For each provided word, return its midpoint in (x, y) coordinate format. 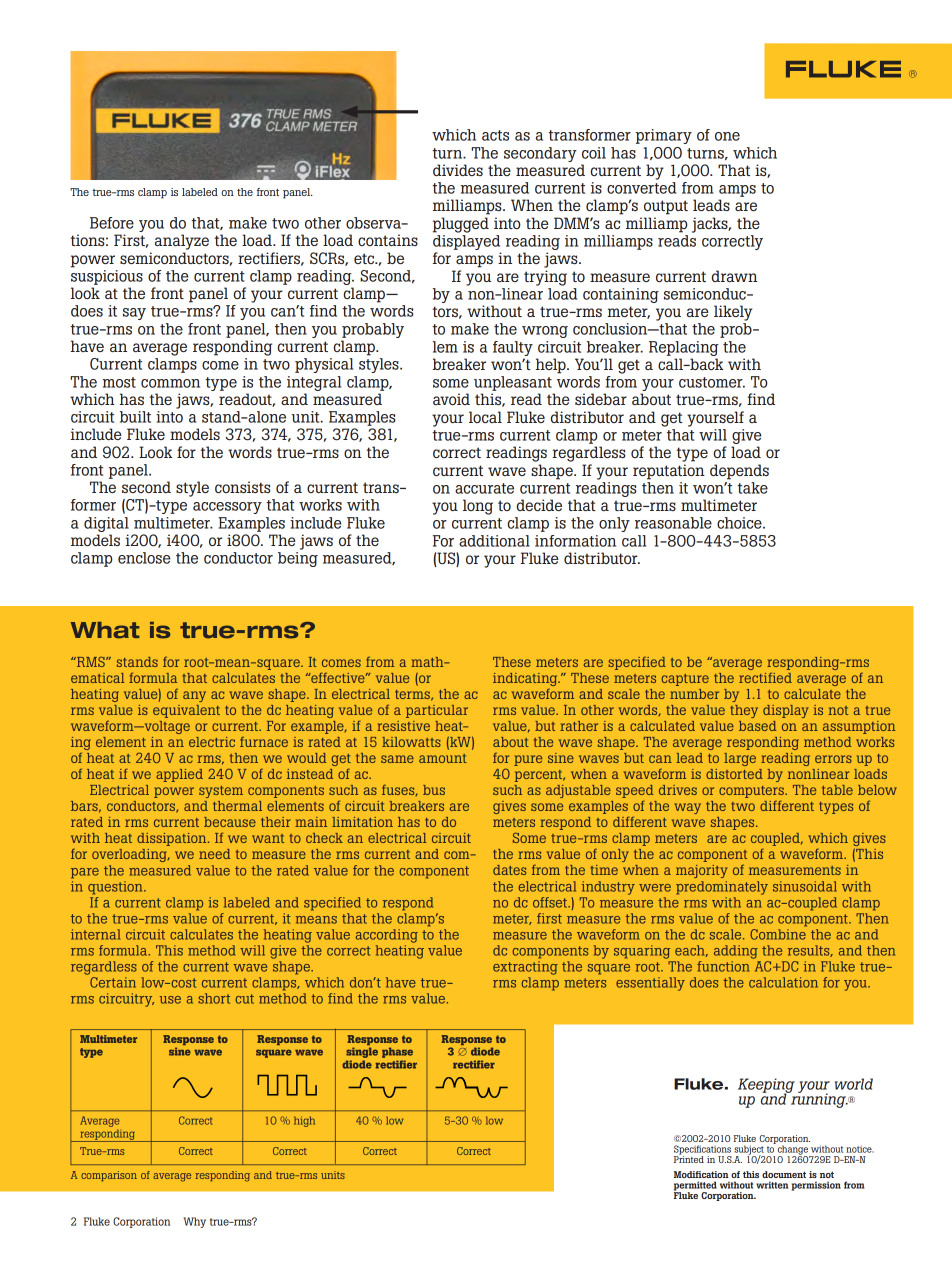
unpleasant (513, 383)
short (214, 998)
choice (740, 523)
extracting (525, 968)
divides (458, 170)
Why (194, 1222)
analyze (182, 242)
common (170, 383)
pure (528, 760)
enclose (144, 558)
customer (712, 382)
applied (179, 775)
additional (494, 541)
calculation (783, 982)
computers (752, 792)
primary (664, 136)
